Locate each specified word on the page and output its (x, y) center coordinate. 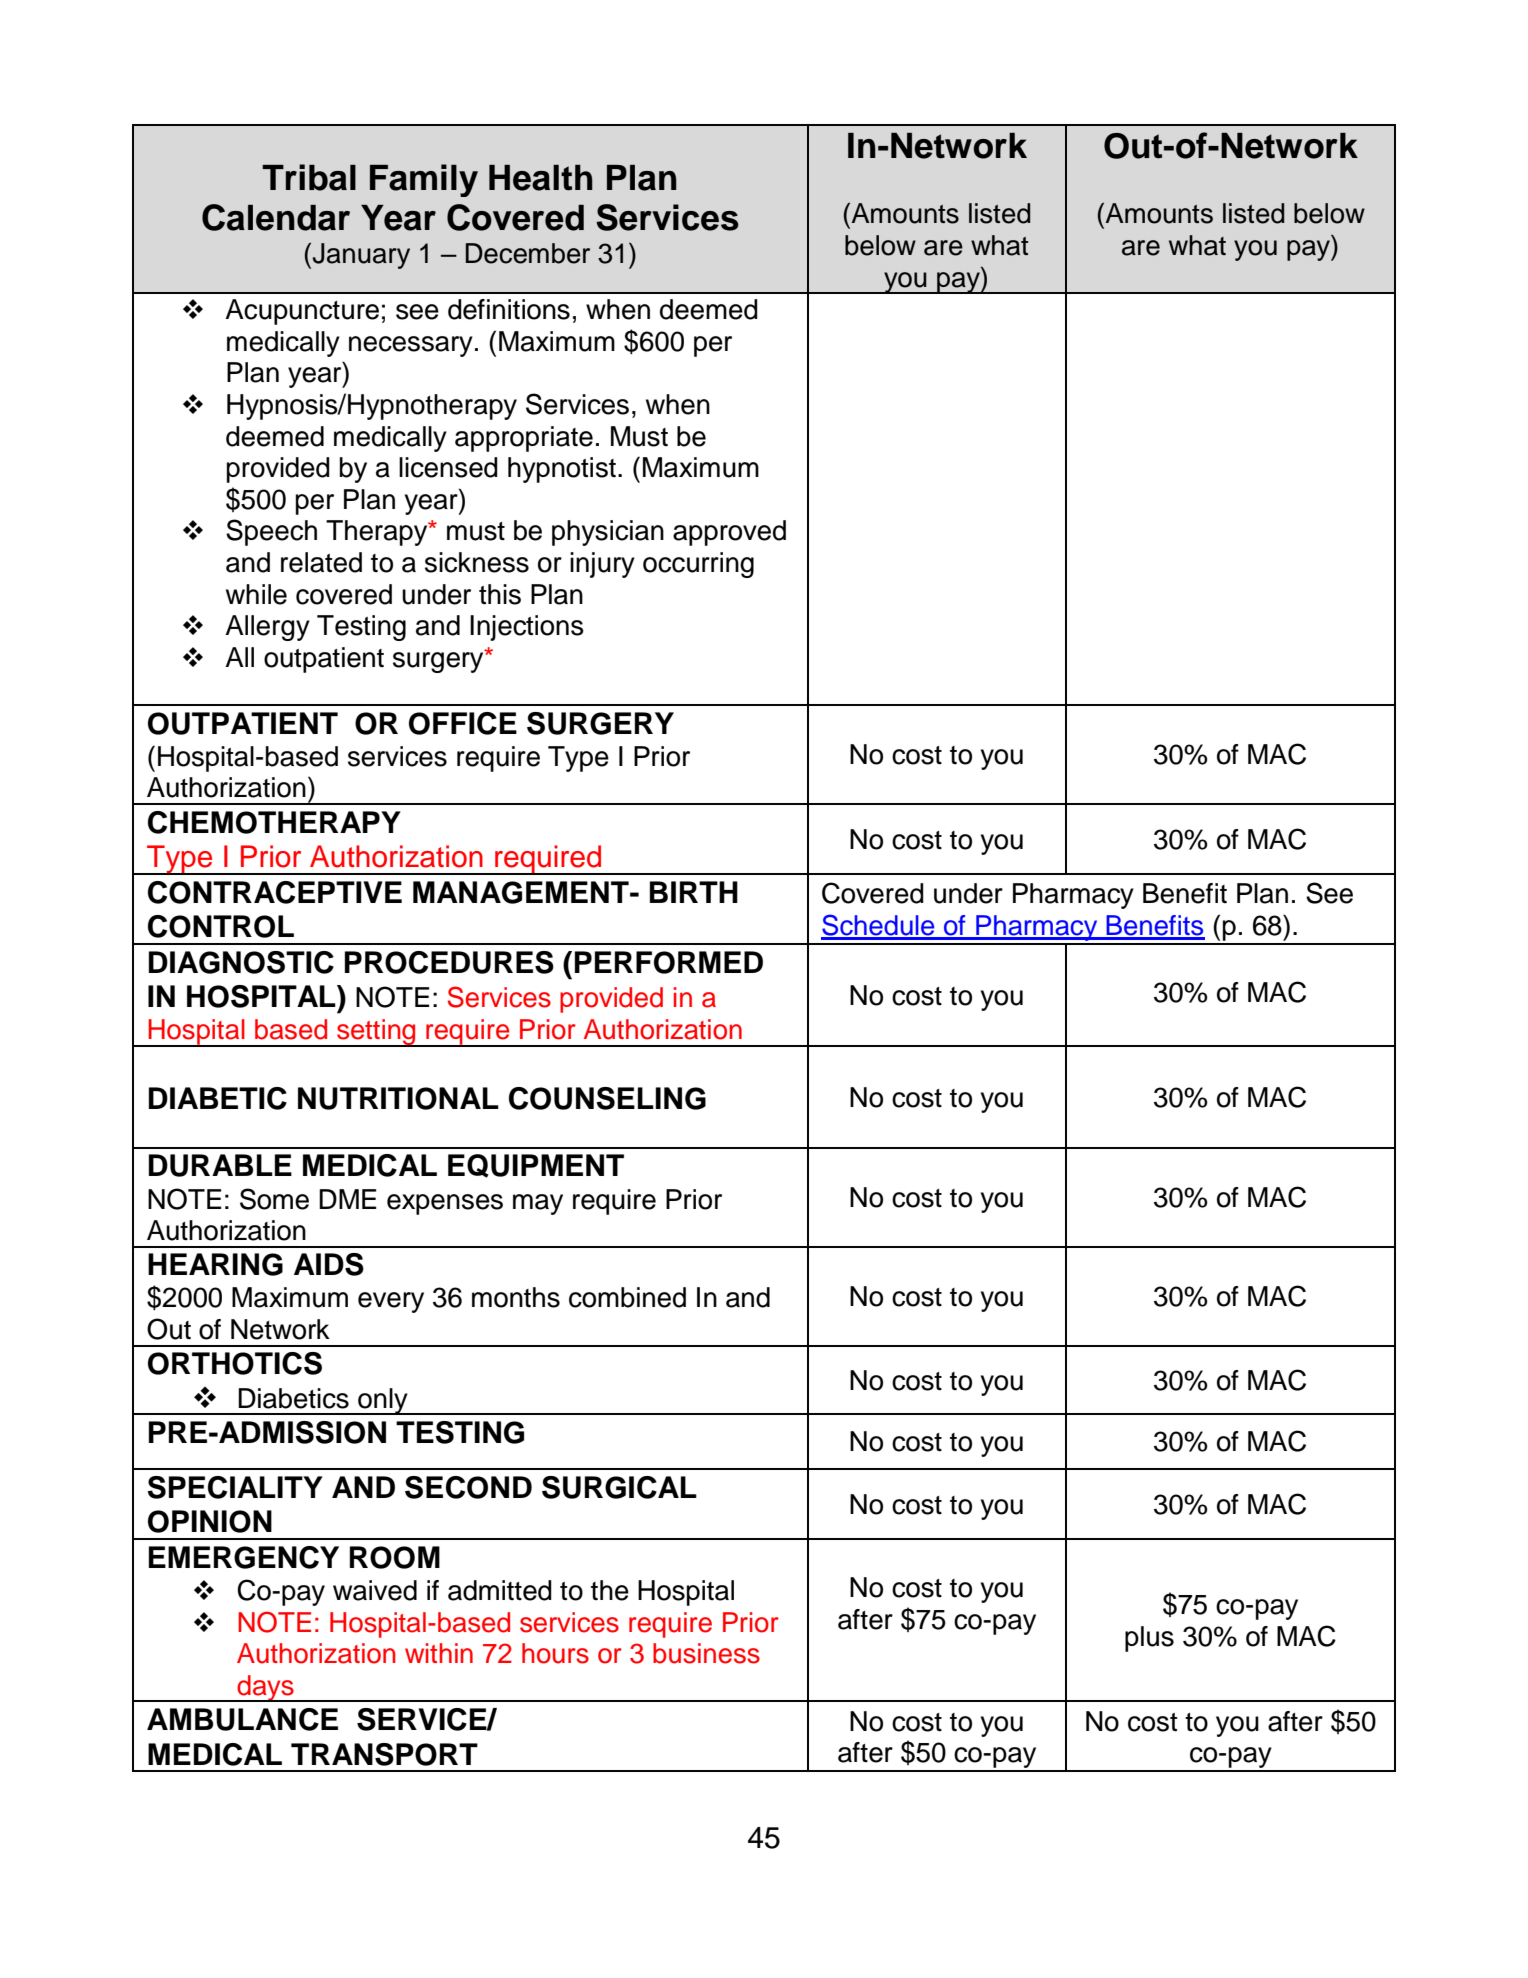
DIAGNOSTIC (241, 962)
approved (729, 533)
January (361, 256)
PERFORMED (669, 962)
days (265, 1688)
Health (541, 178)
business (706, 1653)
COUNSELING (607, 1098)
